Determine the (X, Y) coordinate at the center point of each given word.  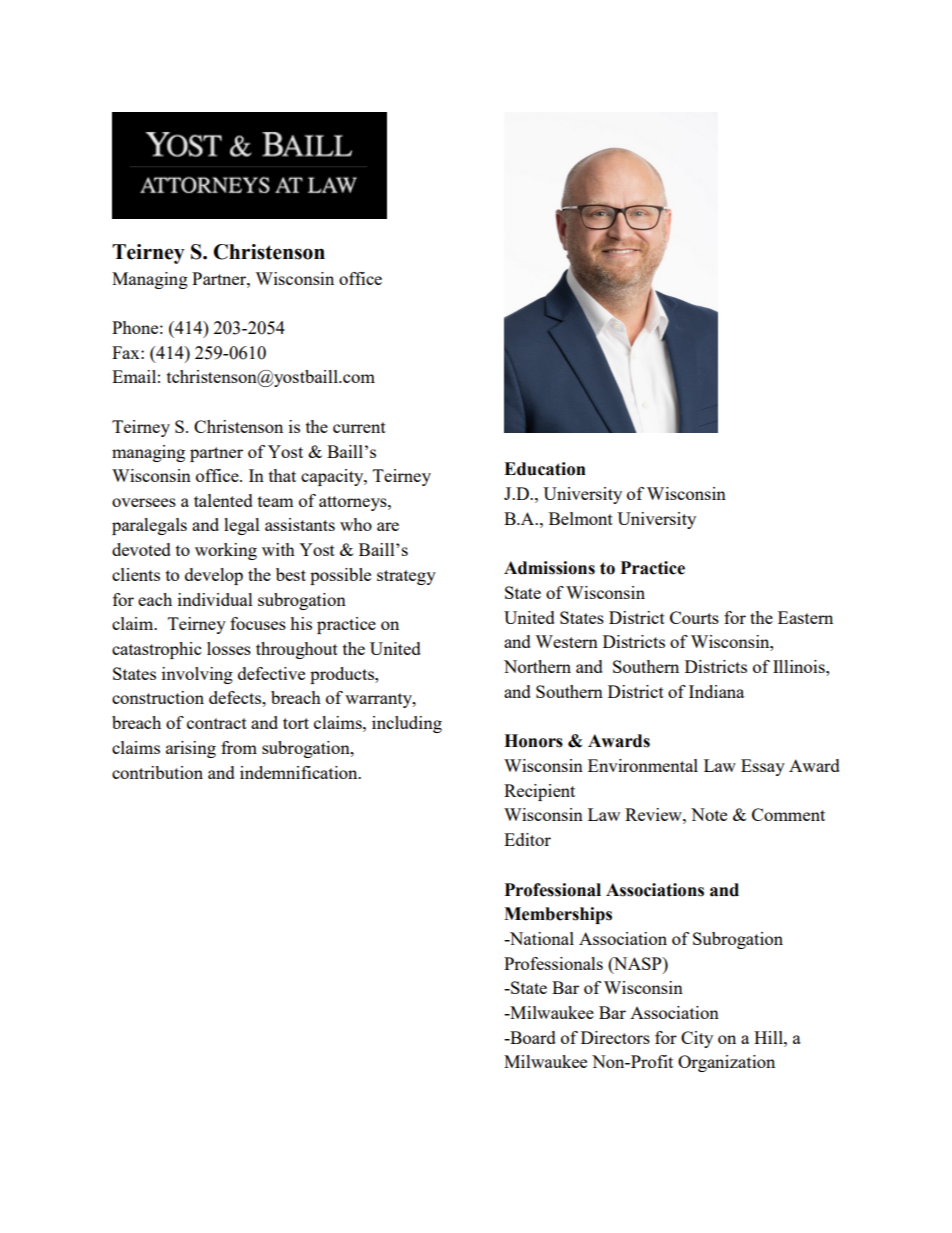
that (282, 475)
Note (709, 814)
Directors (615, 1037)
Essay (763, 767)
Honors (533, 741)
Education (545, 469)
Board (532, 1037)
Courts (694, 617)
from (239, 747)
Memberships (558, 915)
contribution (157, 772)
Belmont (581, 518)
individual (215, 599)
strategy (406, 577)
